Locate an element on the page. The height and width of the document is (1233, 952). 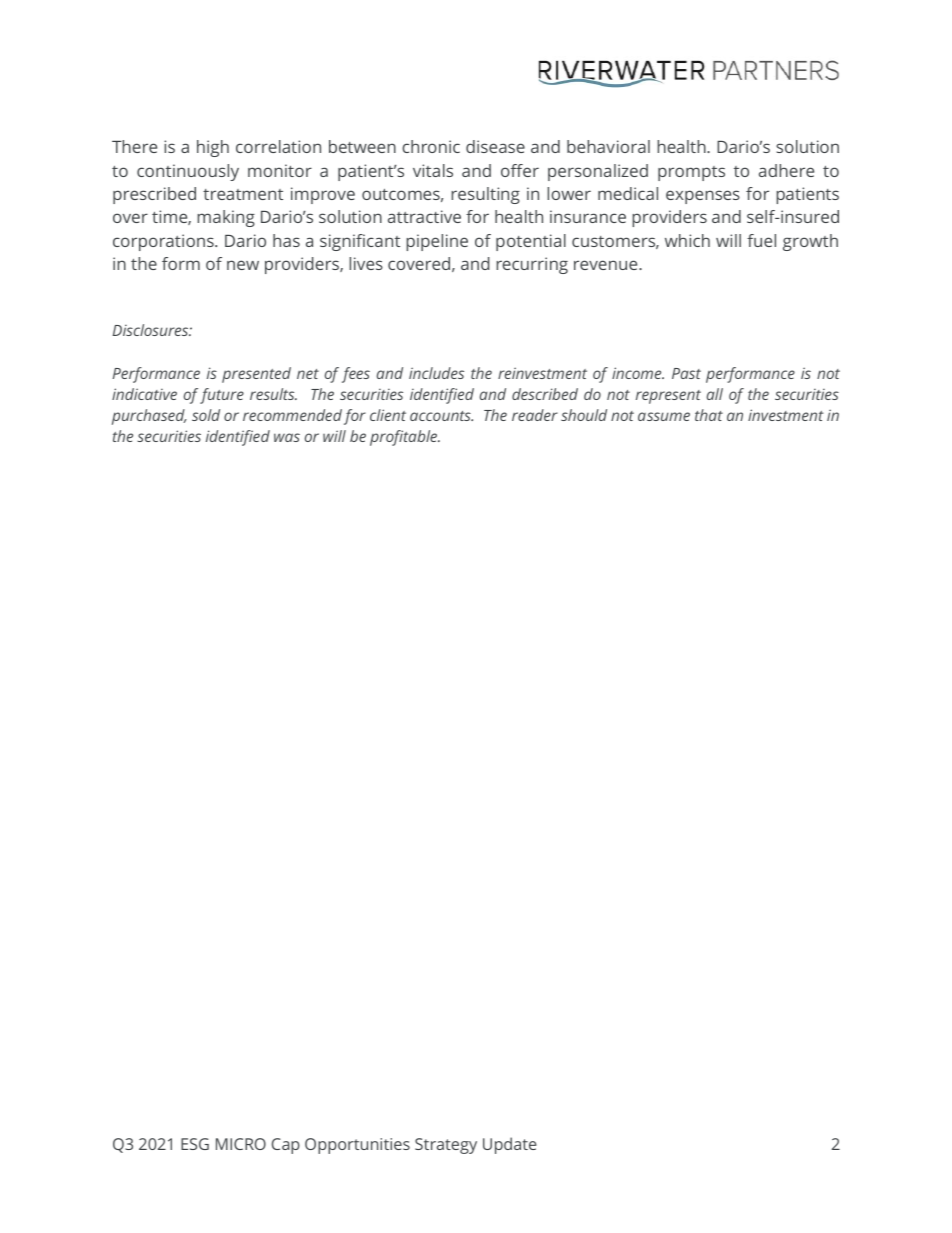
was is located at coordinates (287, 437).
